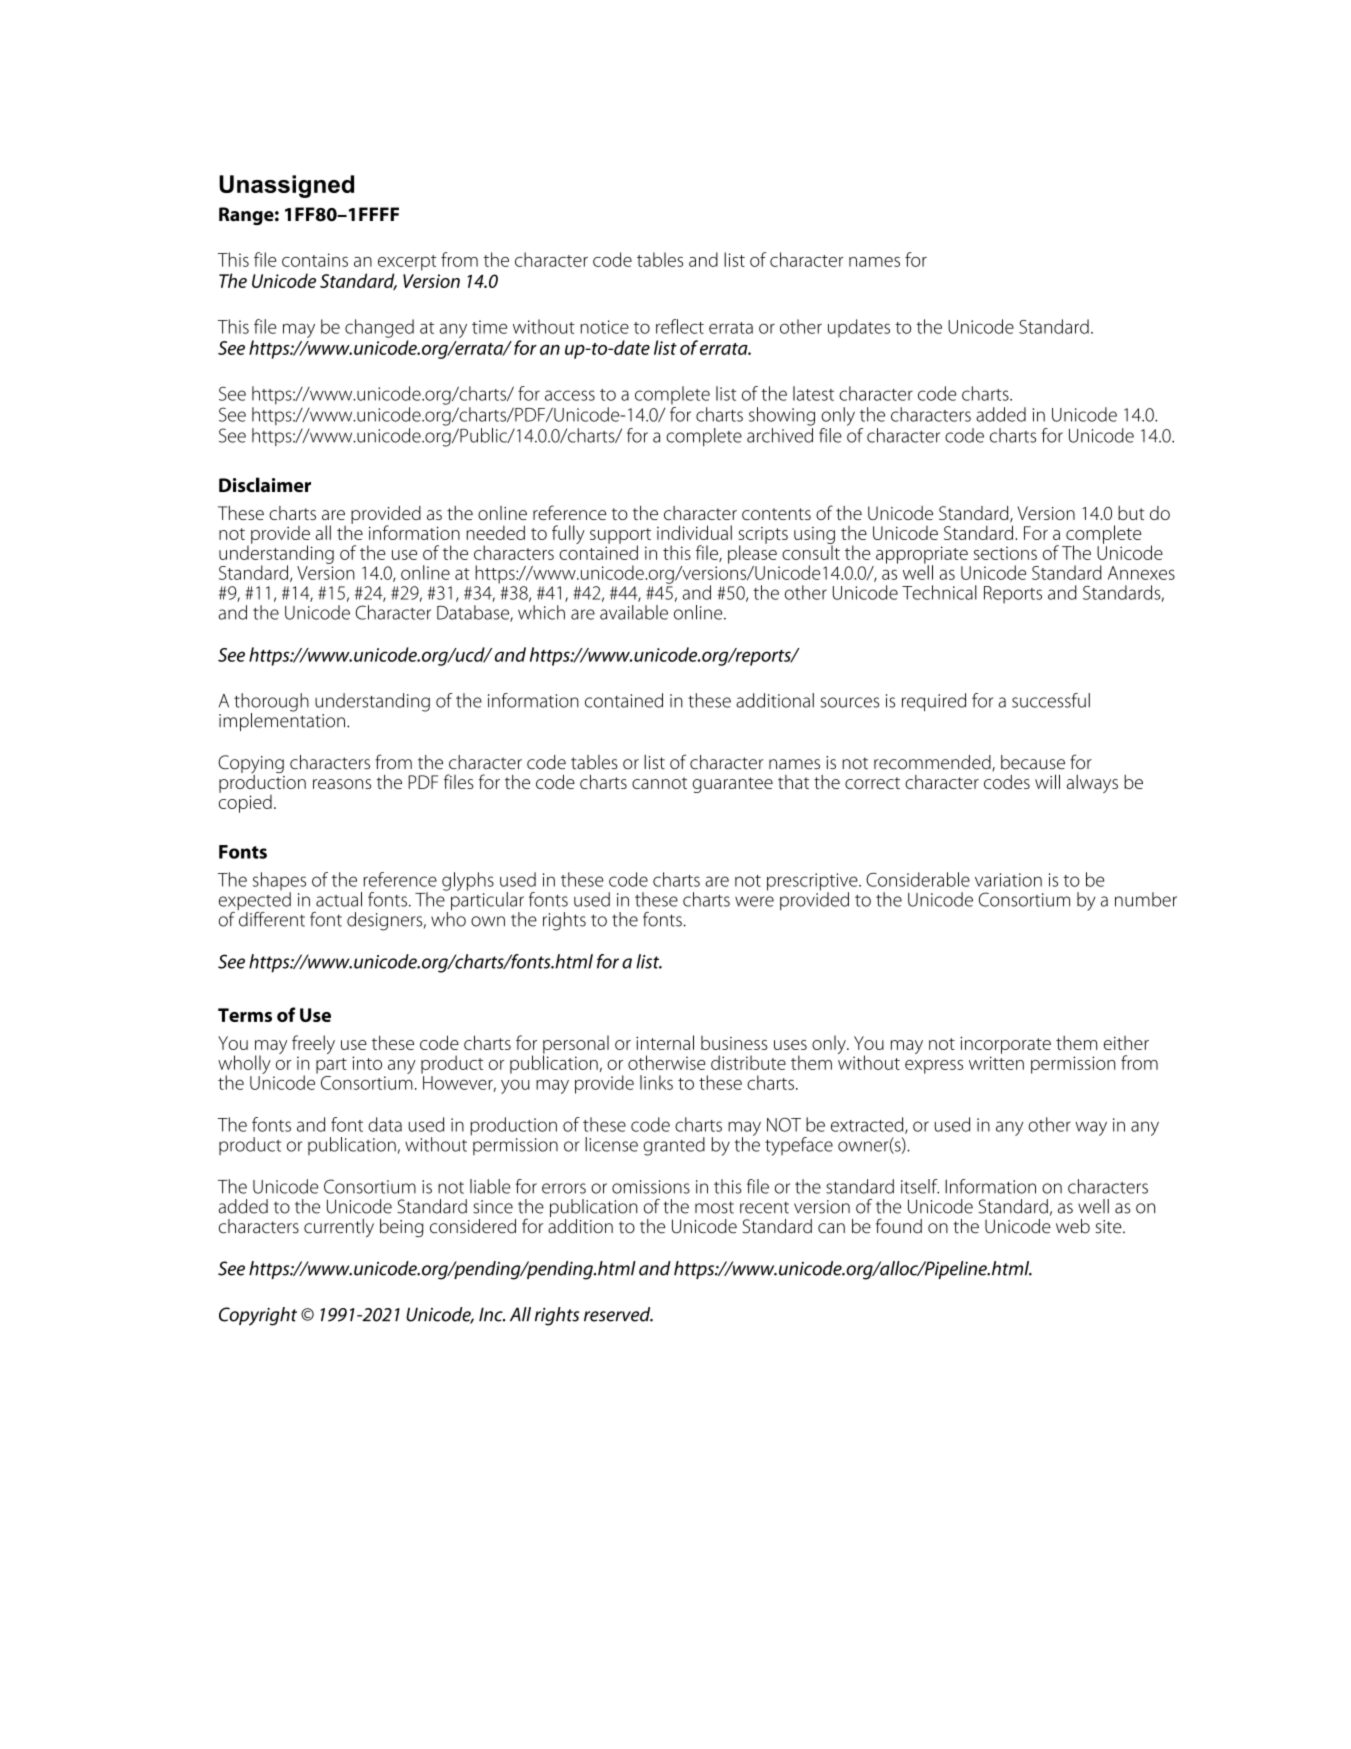  I want to click on reflect, so click(680, 326).
